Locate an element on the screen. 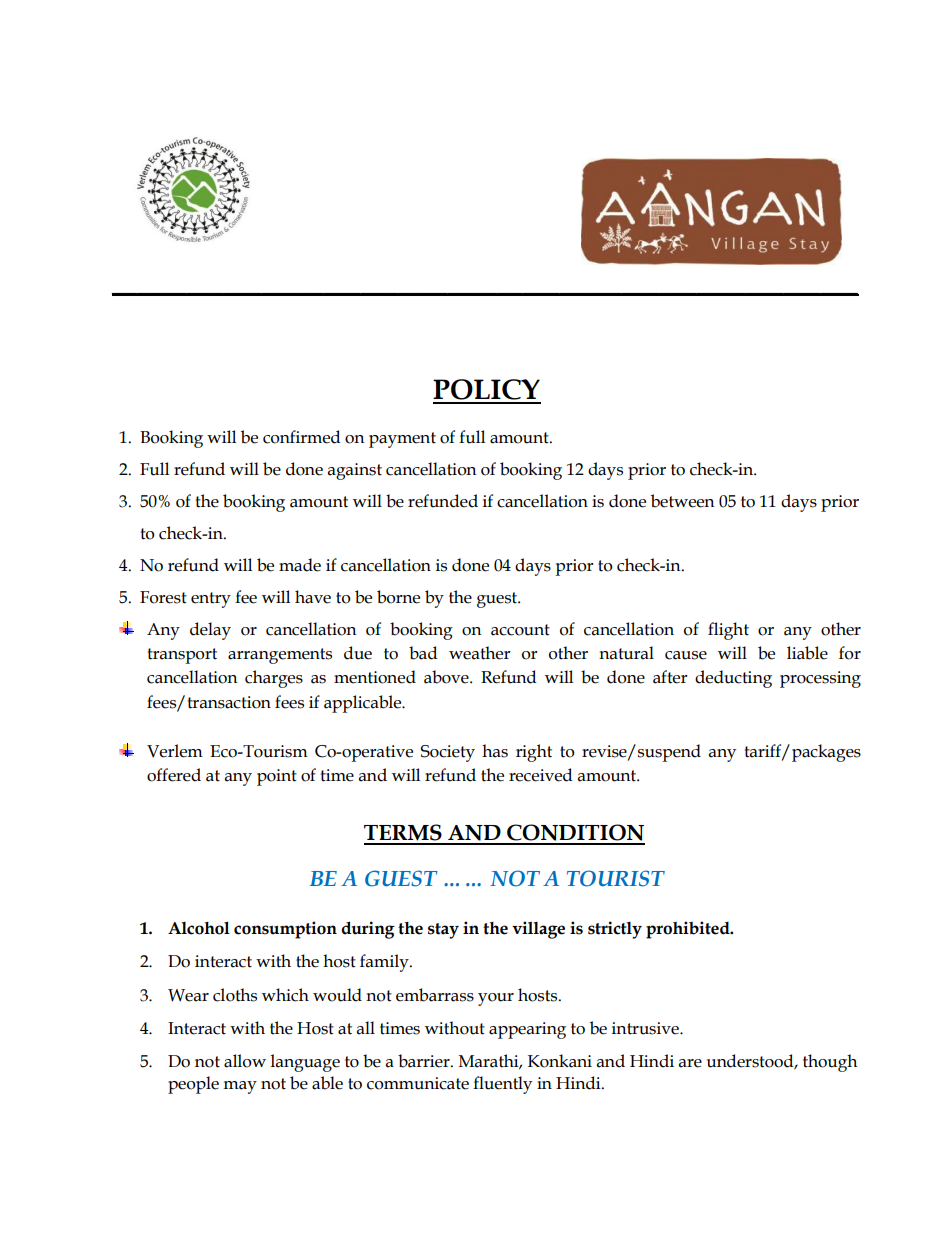 The image size is (952, 1233). prohibited is located at coordinates (689, 930).
